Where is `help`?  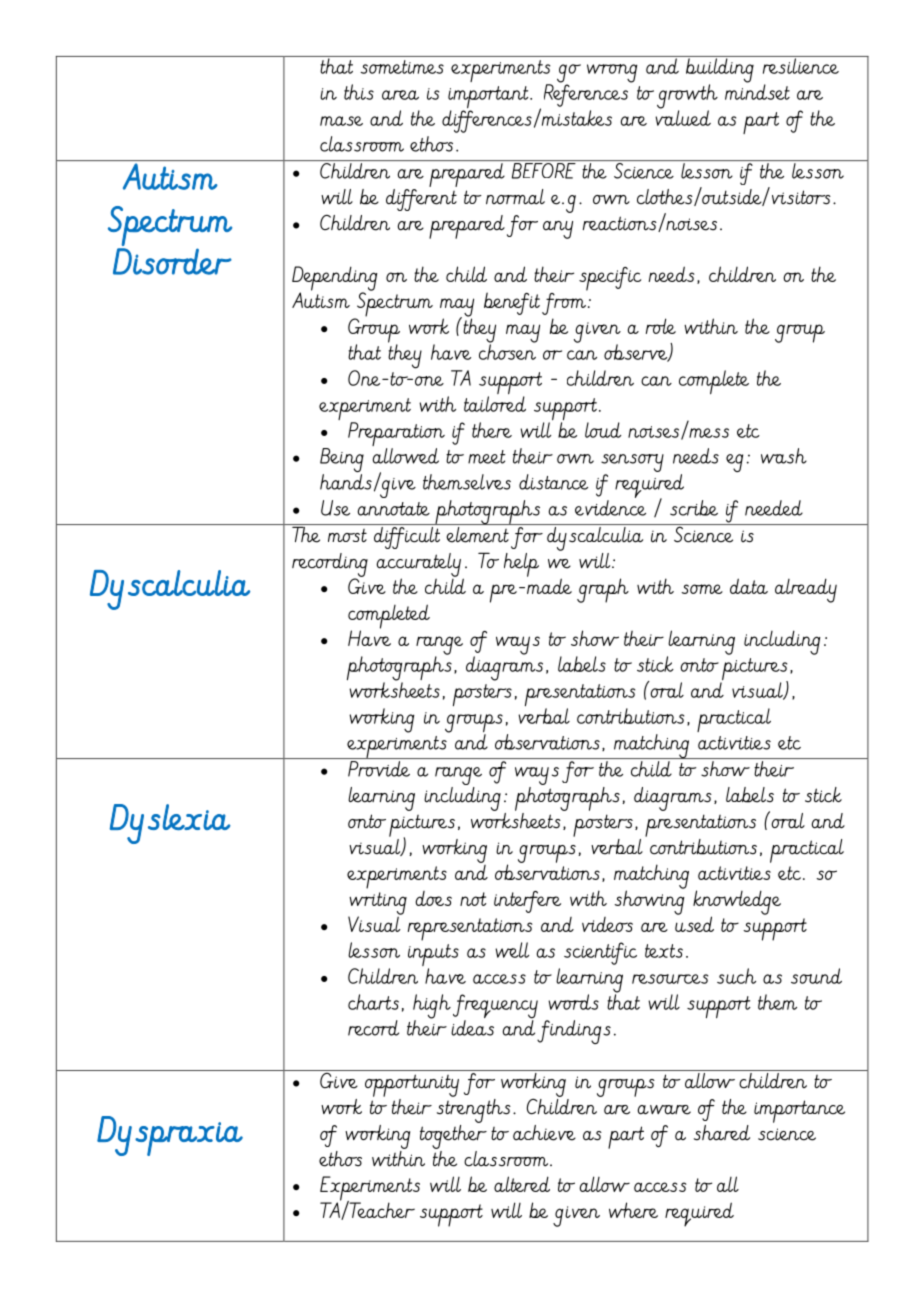 help is located at coordinates (521, 565).
